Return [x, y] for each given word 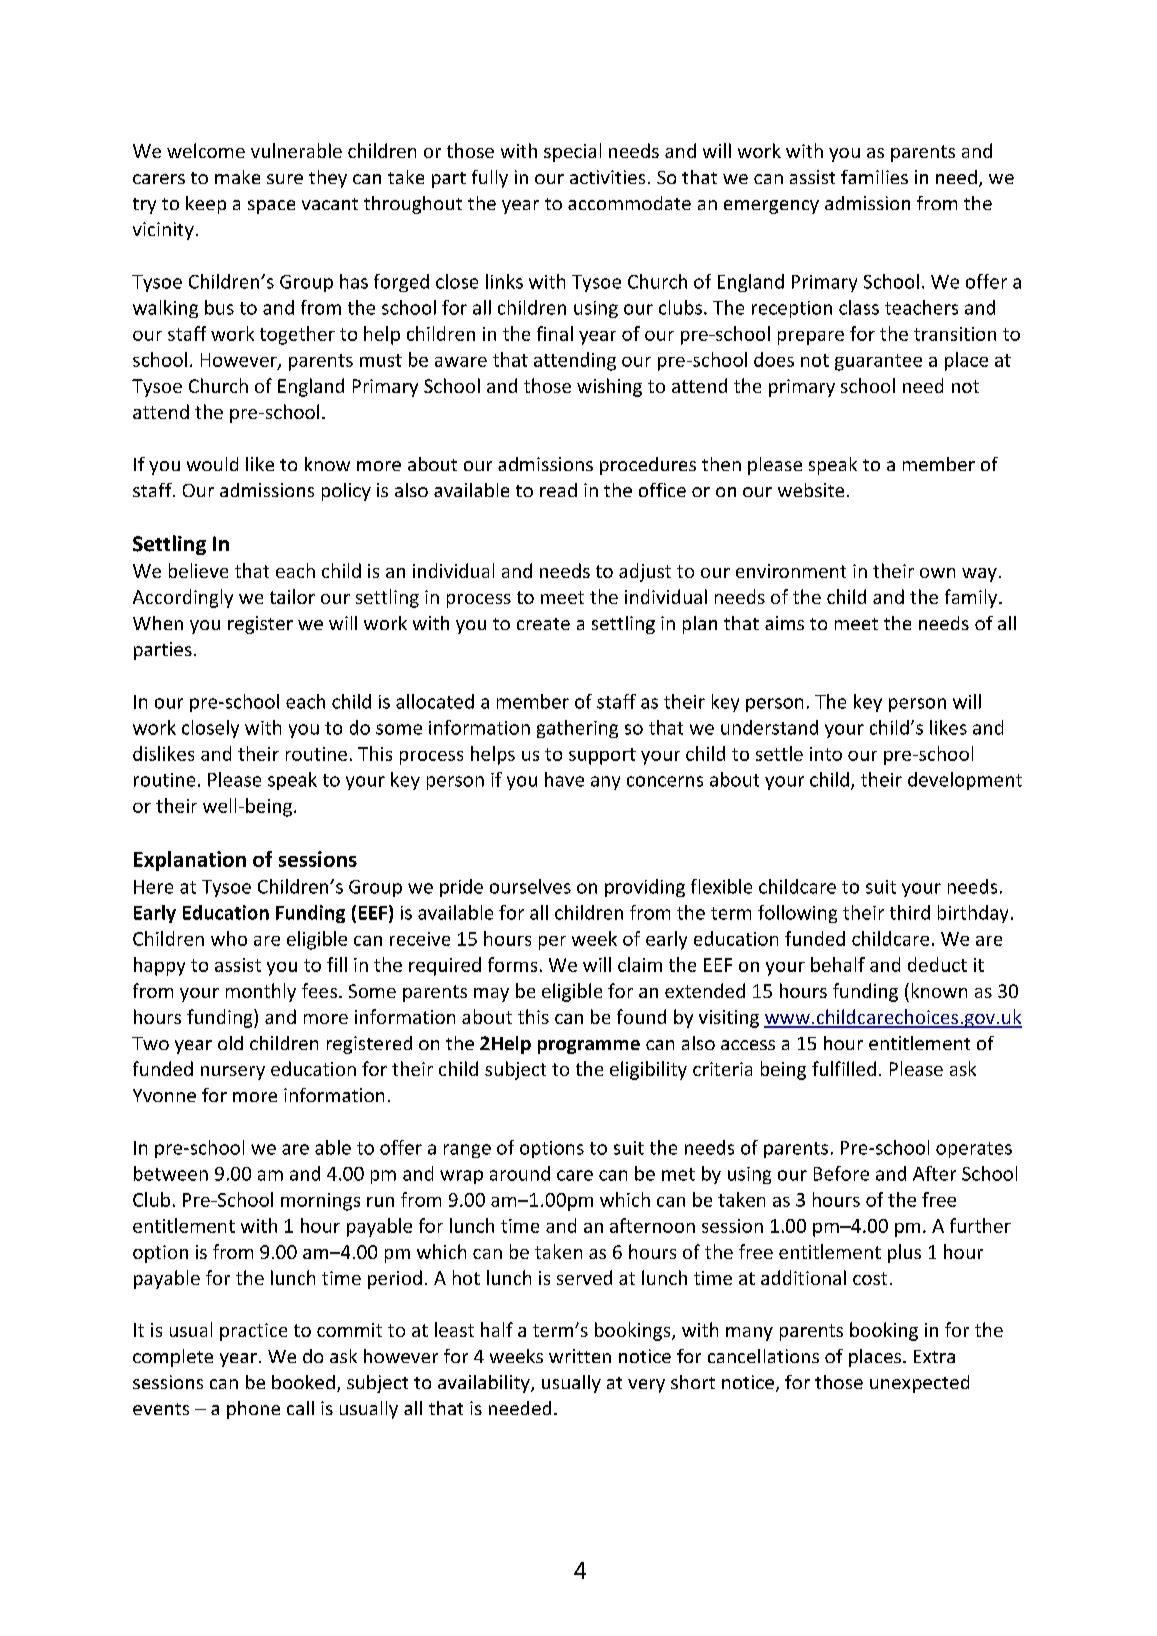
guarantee [878, 362]
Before [841, 1173]
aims [784, 623]
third [910, 912]
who [229, 938]
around [520, 1173]
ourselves [530, 886]
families [874, 177]
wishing [609, 387]
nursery [233, 1073]
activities [607, 177]
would [212, 464]
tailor [292, 596]
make [237, 177]
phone [253, 1410]
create [543, 624]
